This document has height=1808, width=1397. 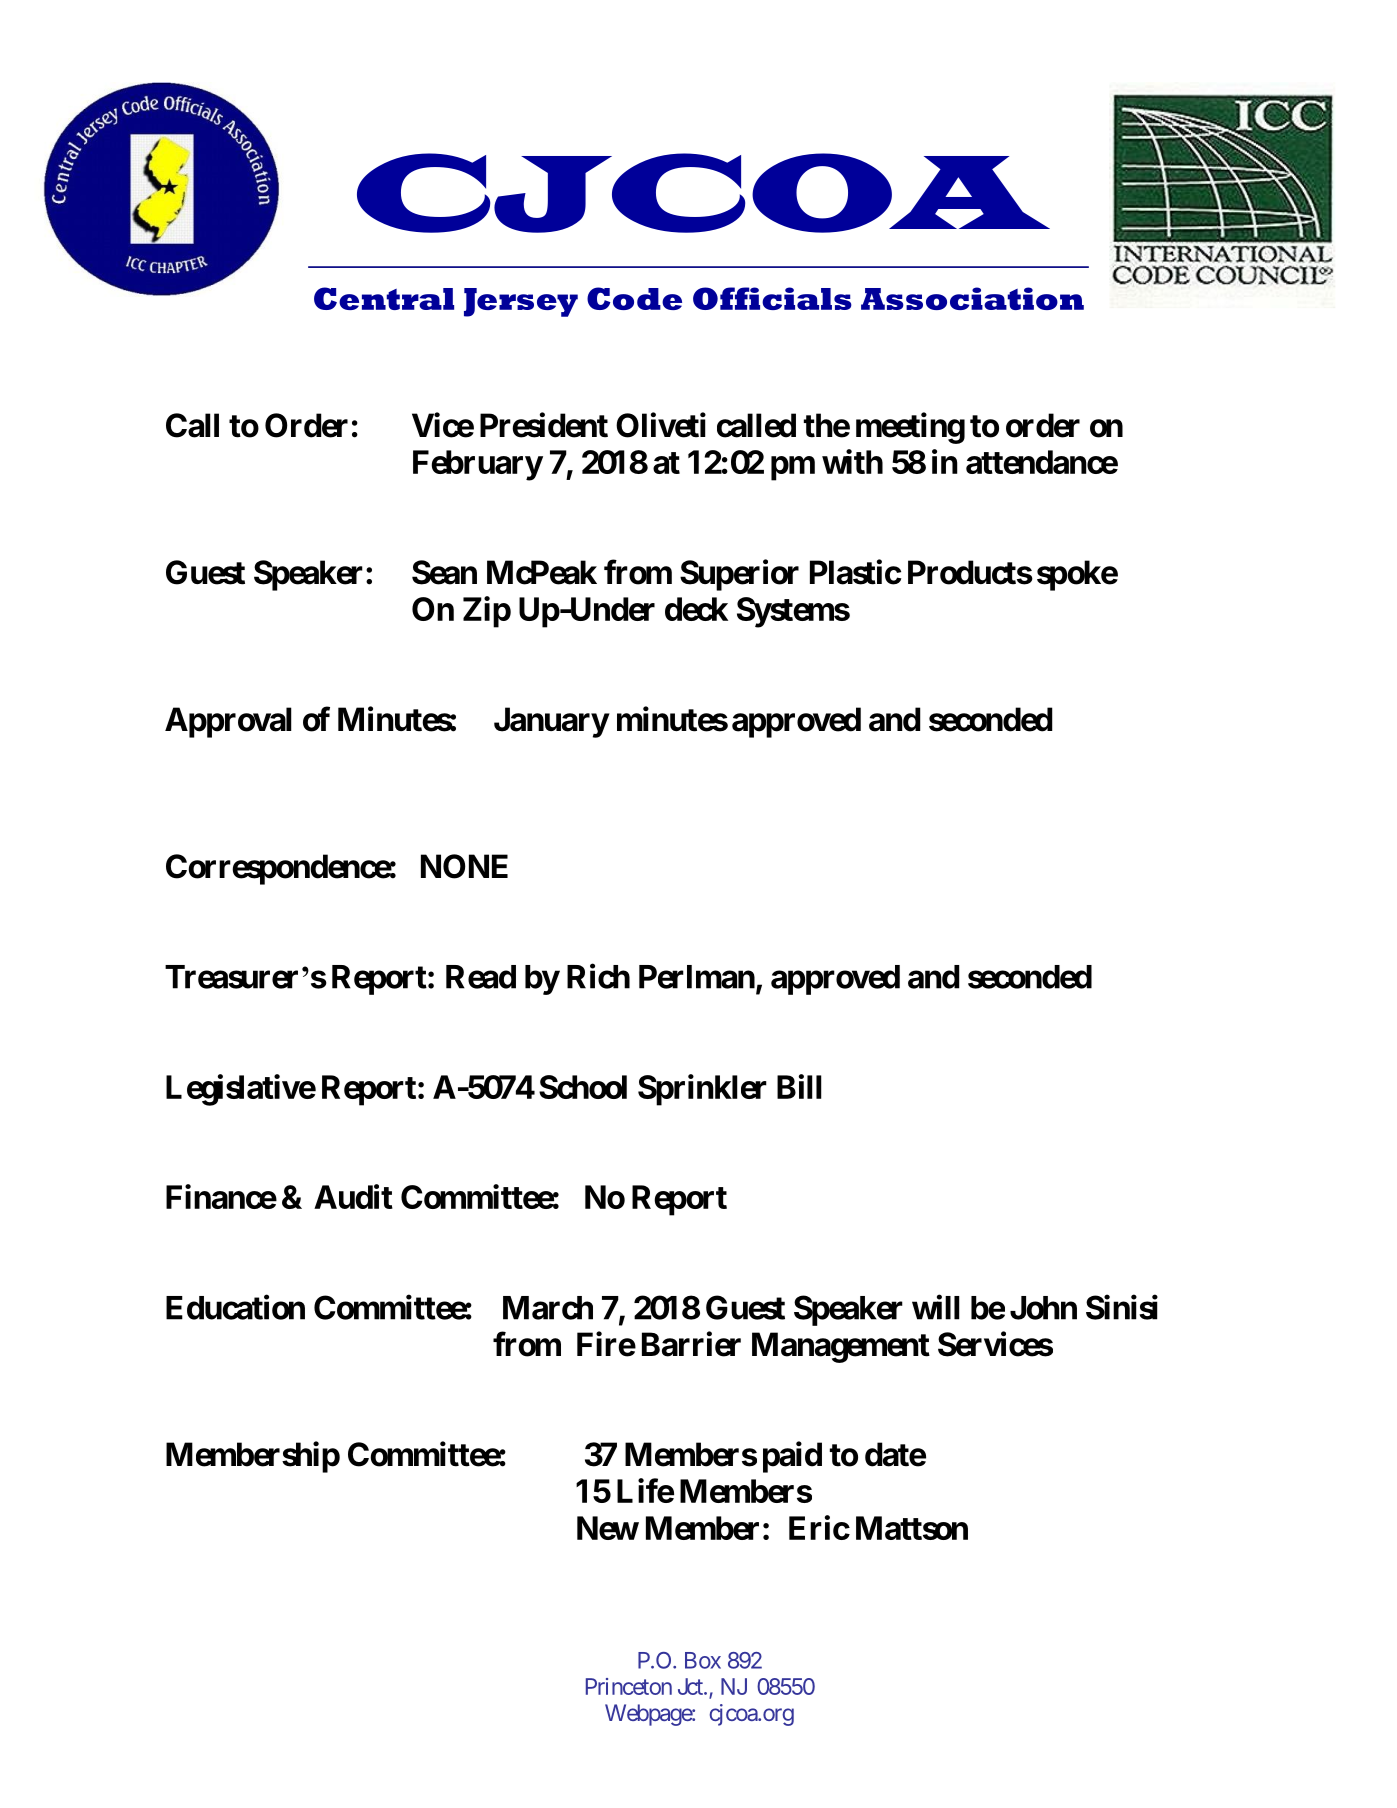 I want to click on March, so click(x=548, y=1308).
